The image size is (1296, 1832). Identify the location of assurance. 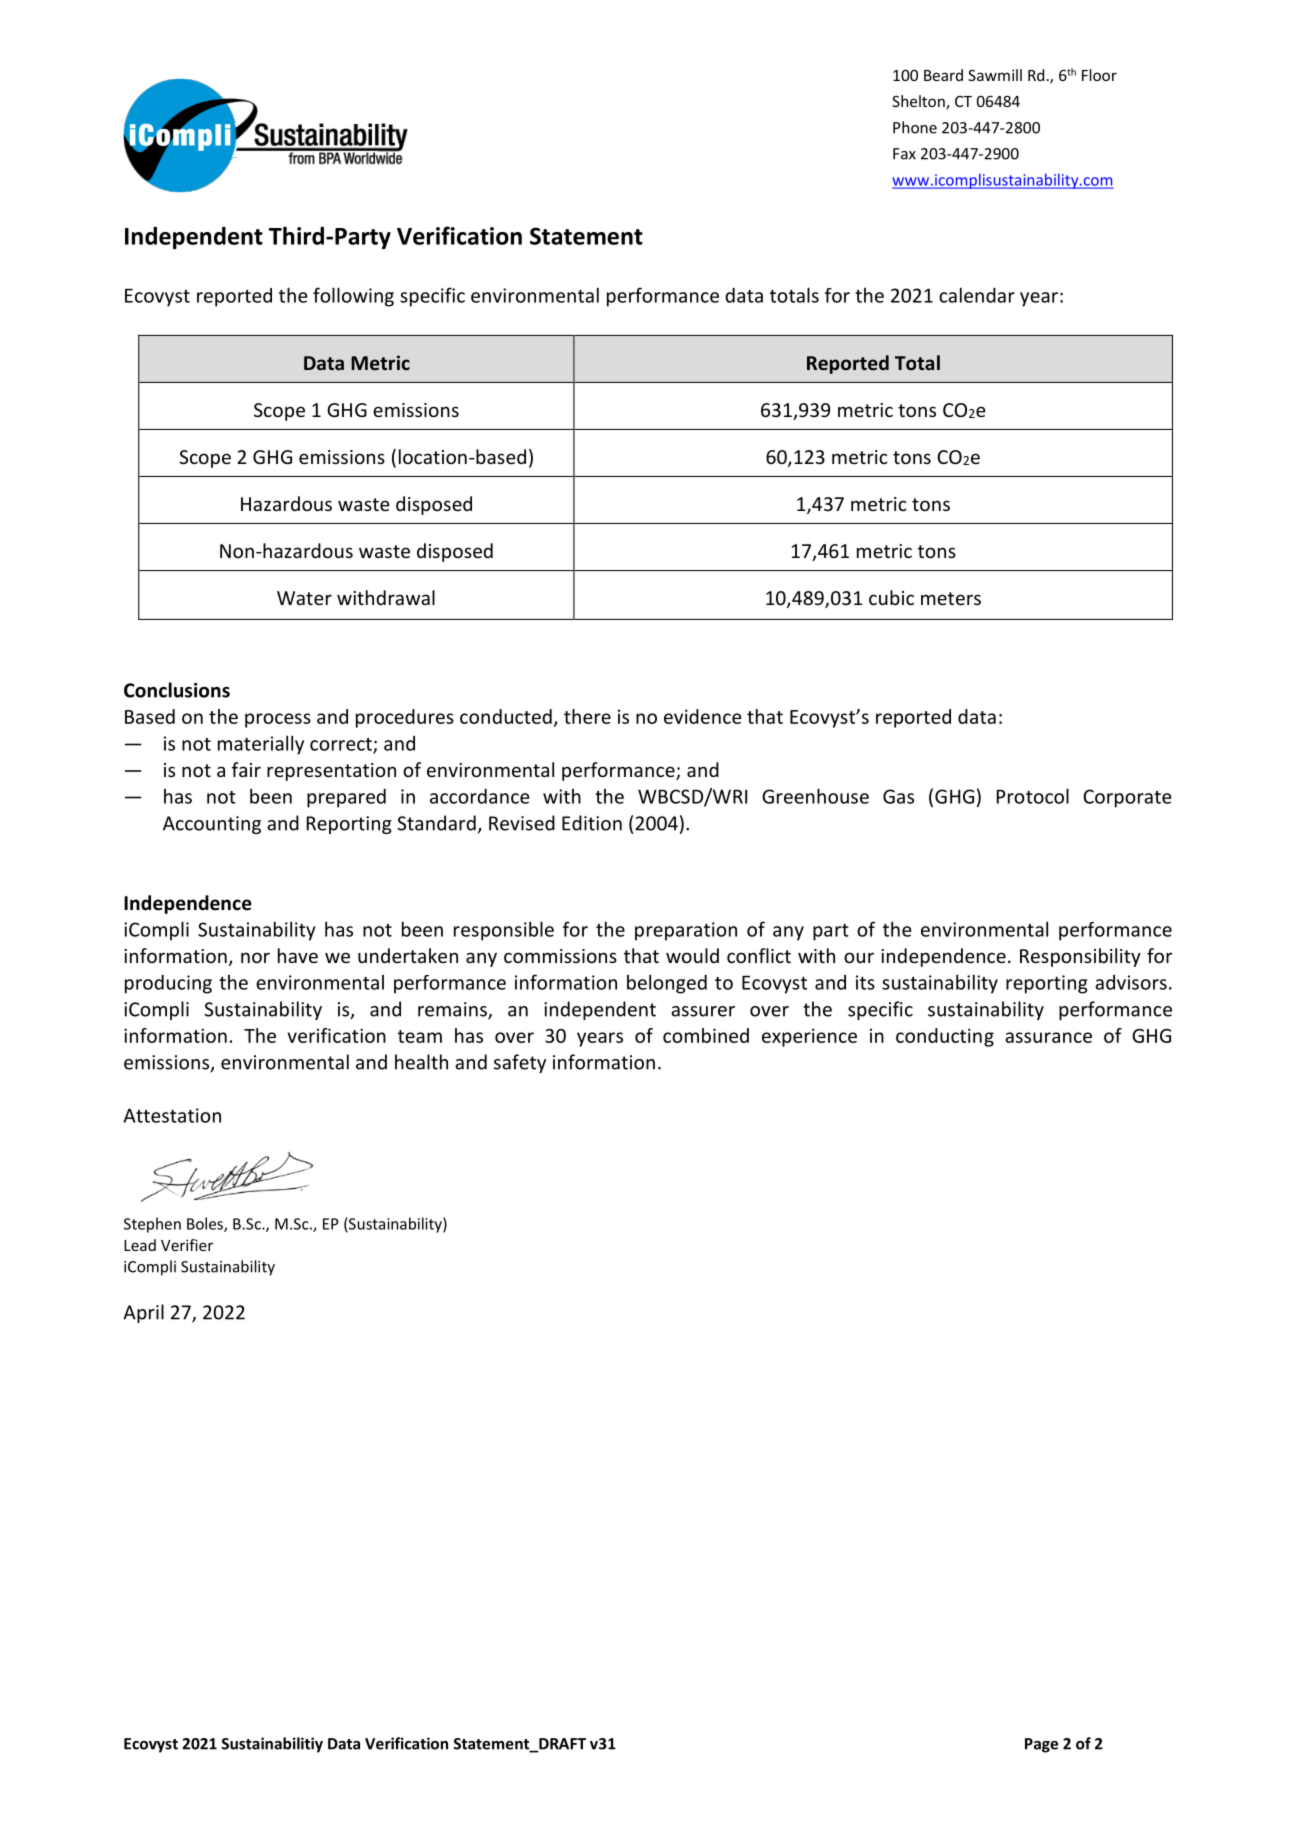
(1048, 1037).
